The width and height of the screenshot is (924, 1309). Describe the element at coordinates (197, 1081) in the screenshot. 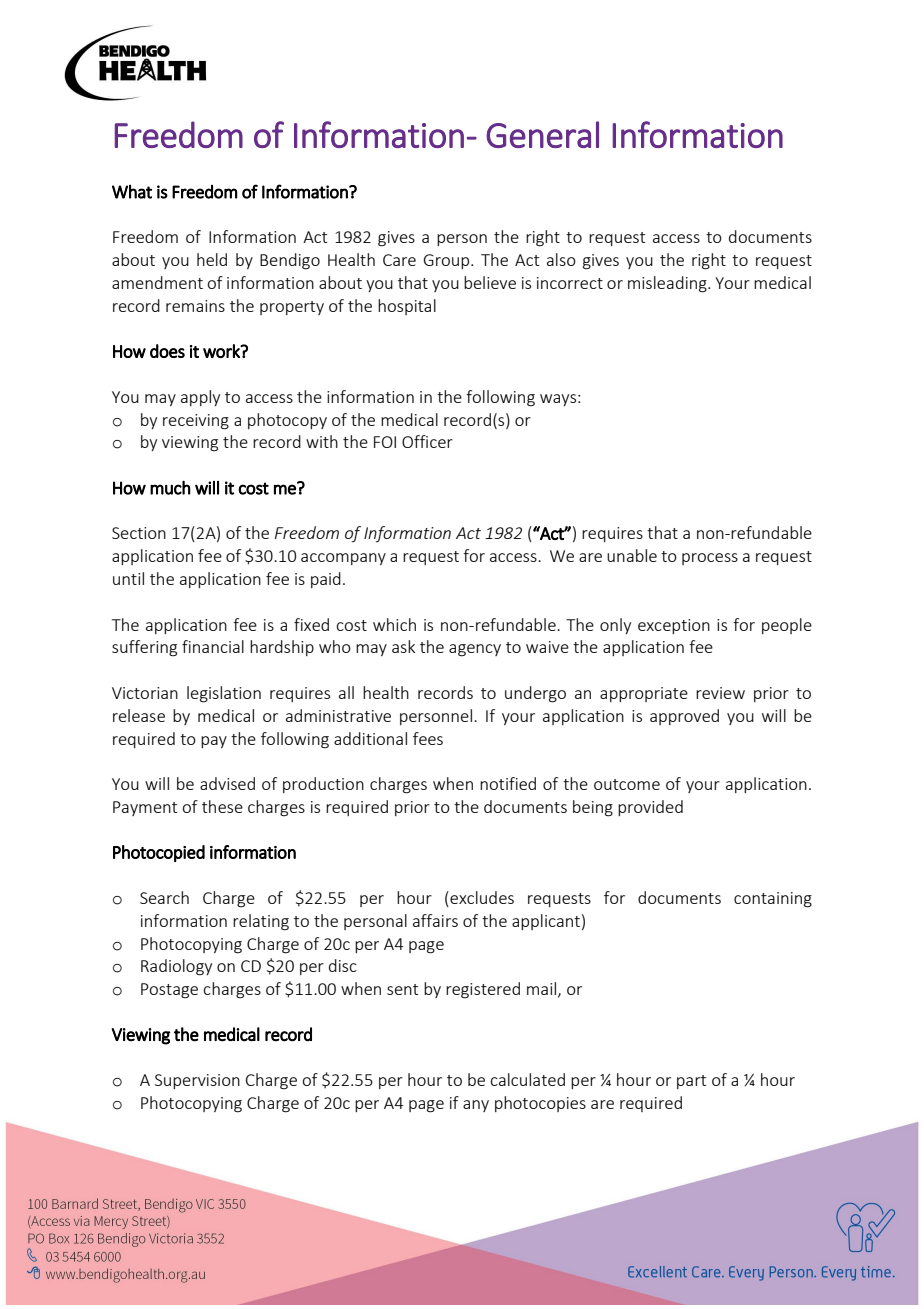

I see `Supervision` at that location.
